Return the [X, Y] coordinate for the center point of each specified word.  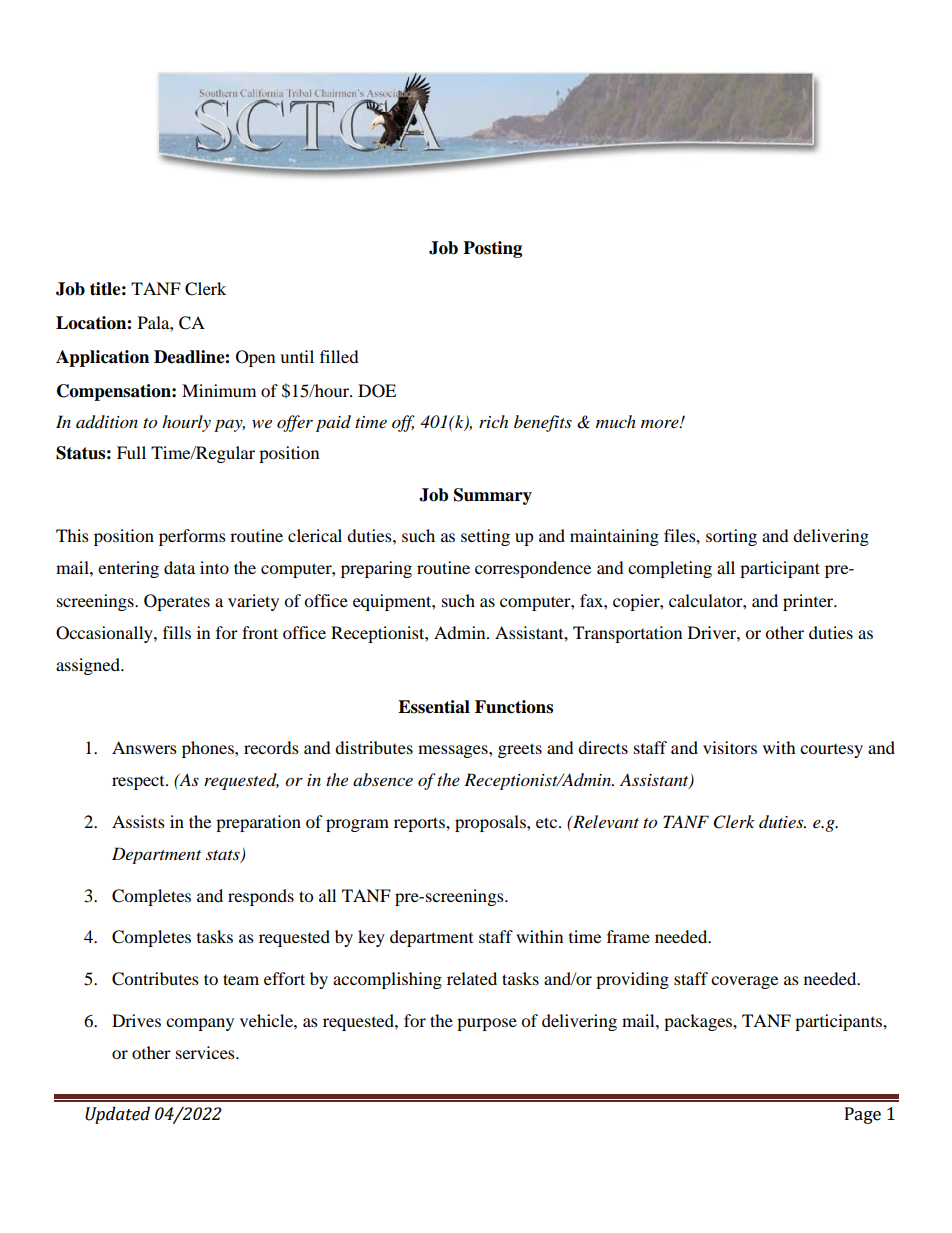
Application [102, 358]
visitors [730, 747]
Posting [492, 249]
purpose [487, 1024]
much [616, 421]
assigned [89, 666]
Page [863, 1115]
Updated [117, 1115]
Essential [434, 707]
